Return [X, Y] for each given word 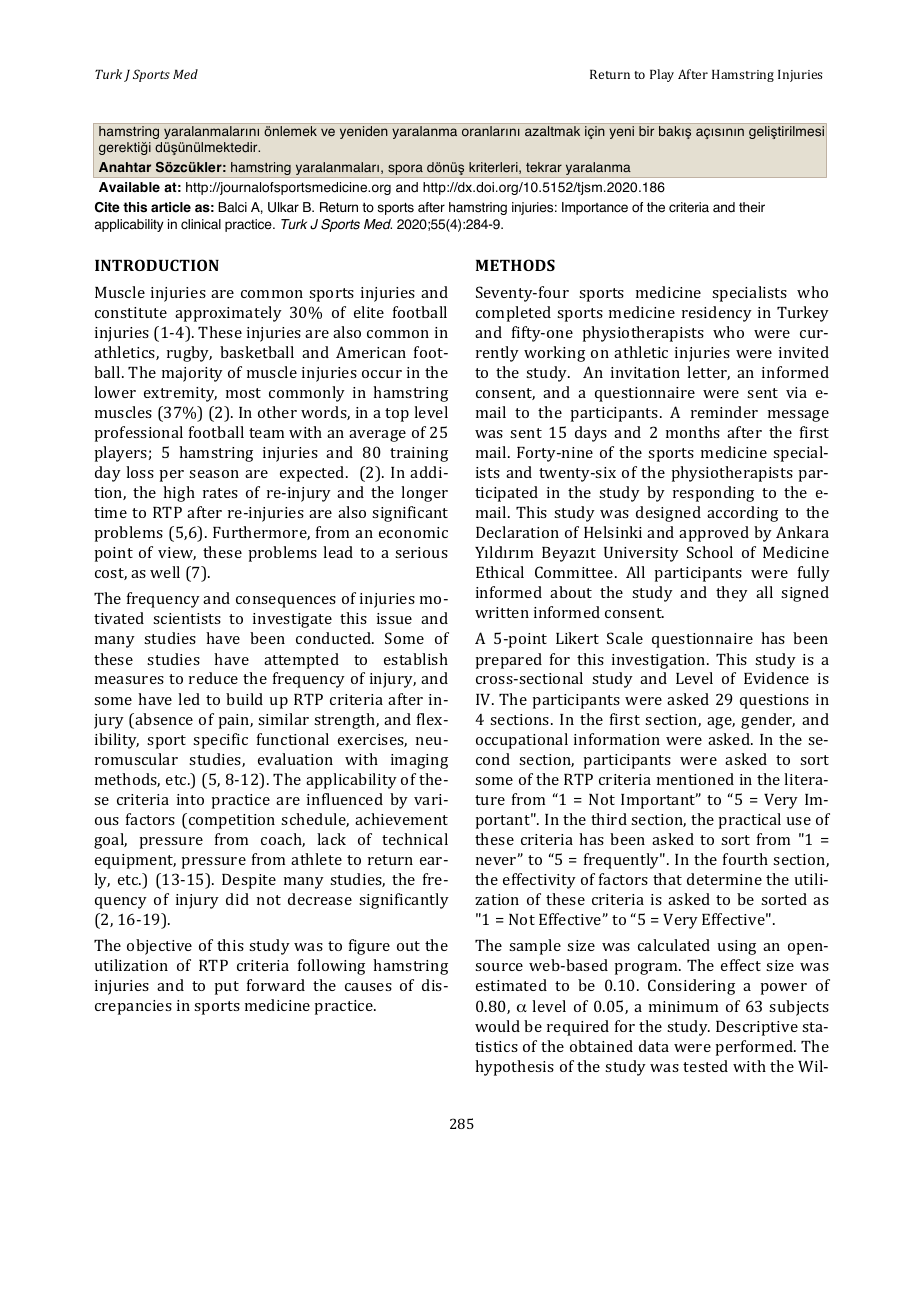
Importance [595, 208]
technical [415, 839]
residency [717, 314]
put [226, 988]
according [742, 514]
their [752, 207]
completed [513, 314]
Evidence [776, 678]
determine [724, 879]
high [179, 494]
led [189, 699]
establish [416, 659]
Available [129, 187]
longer [424, 494]
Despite [249, 881]
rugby [189, 354]
